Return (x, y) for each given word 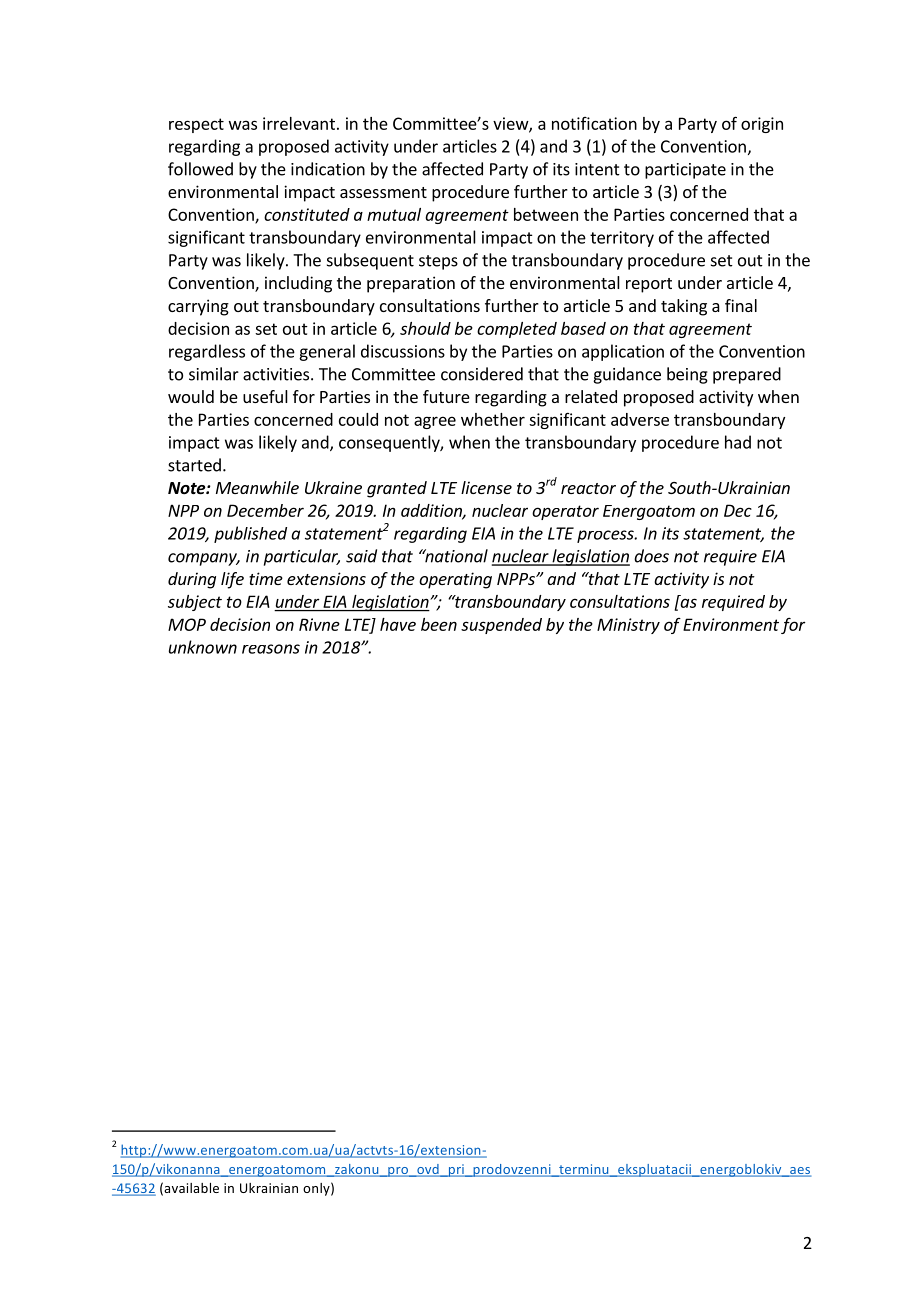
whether (493, 419)
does (651, 556)
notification (594, 123)
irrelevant (299, 123)
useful (265, 396)
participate (685, 171)
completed (517, 330)
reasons (271, 649)
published (250, 534)
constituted (307, 214)
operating (455, 580)
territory (622, 239)
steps (438, 262)
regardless (207, 352)
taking (684, 307)
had (738, 442)
